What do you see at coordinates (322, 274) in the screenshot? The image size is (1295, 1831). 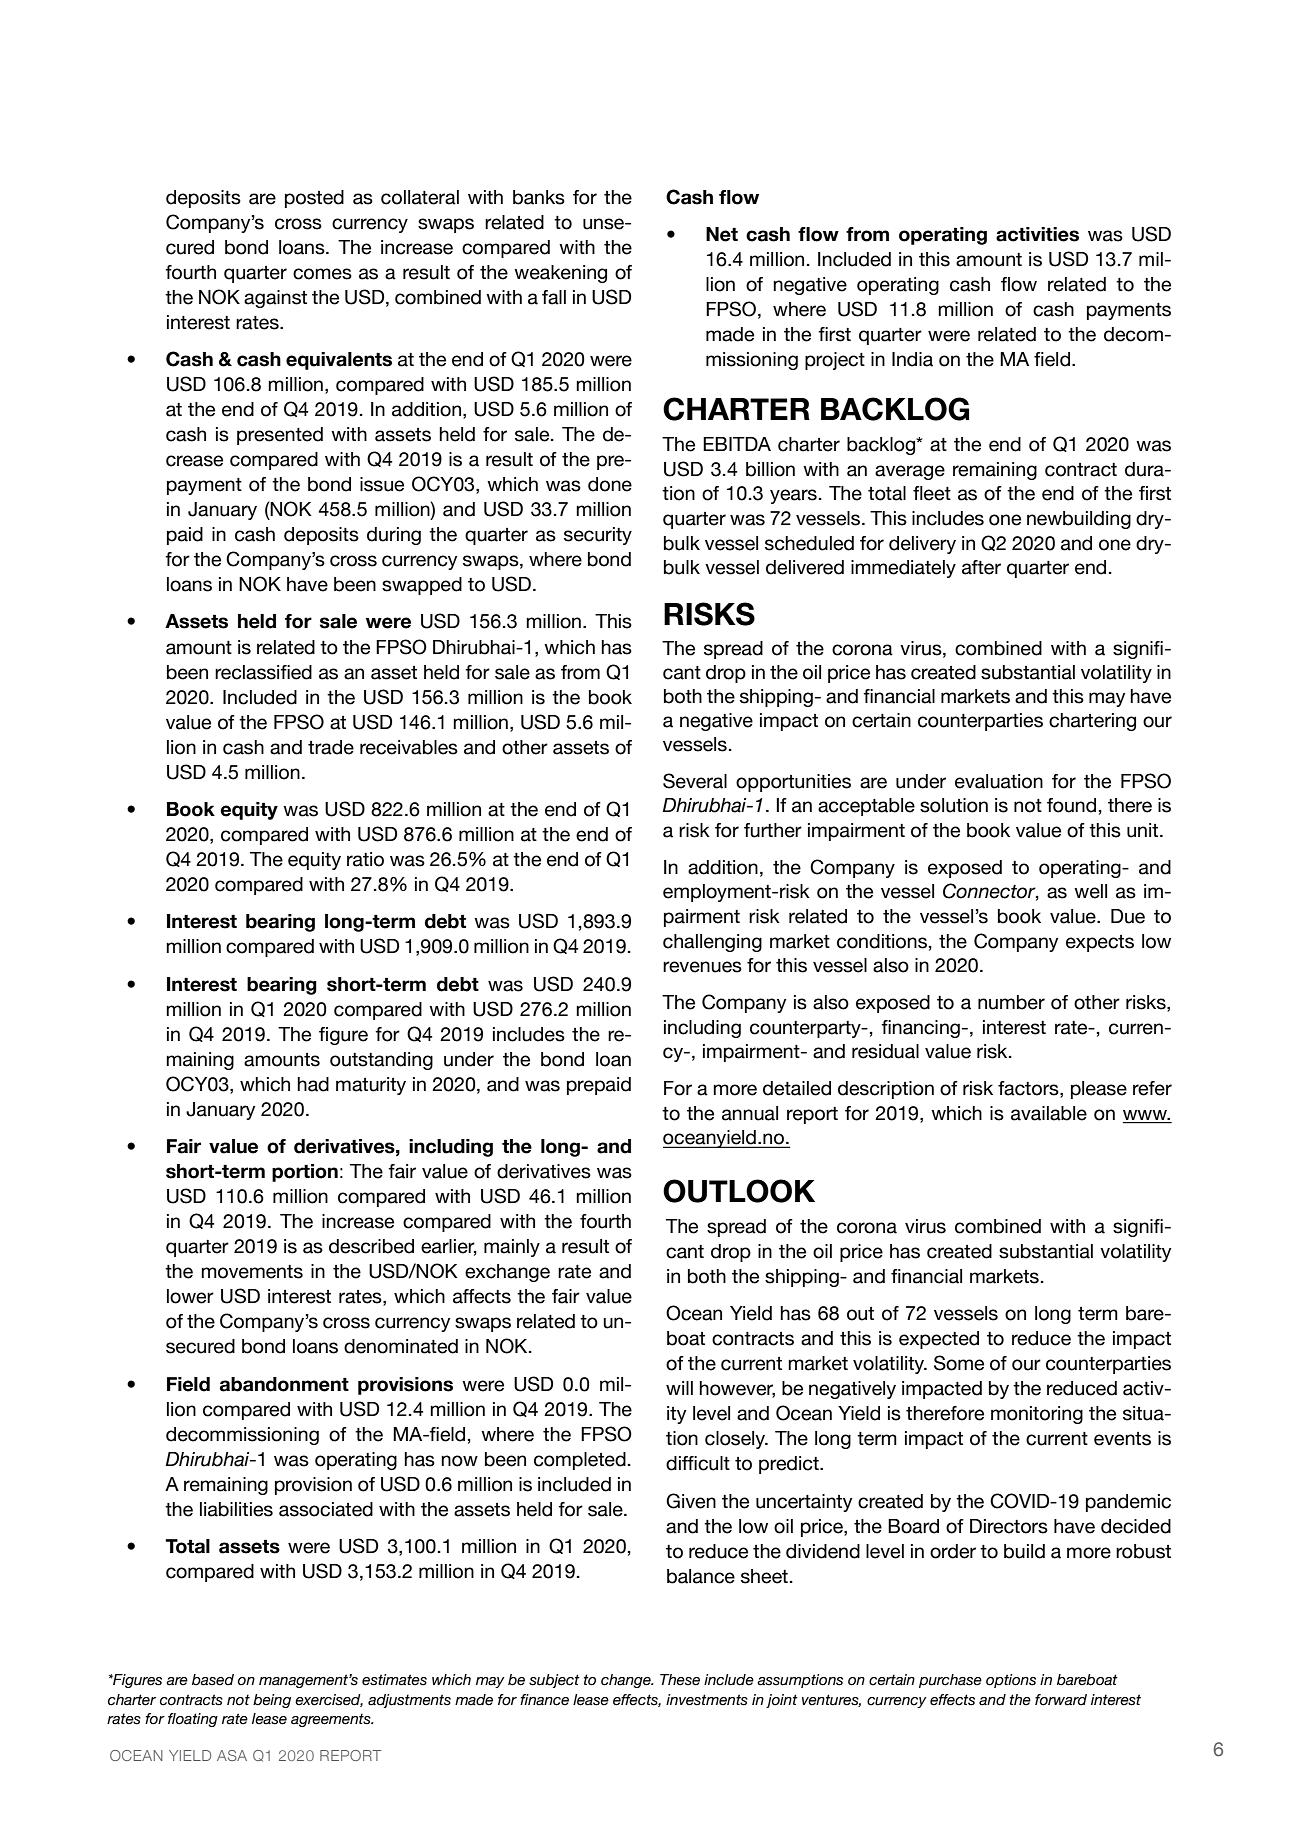 I see `comes` at bounding box center [322, 274].
